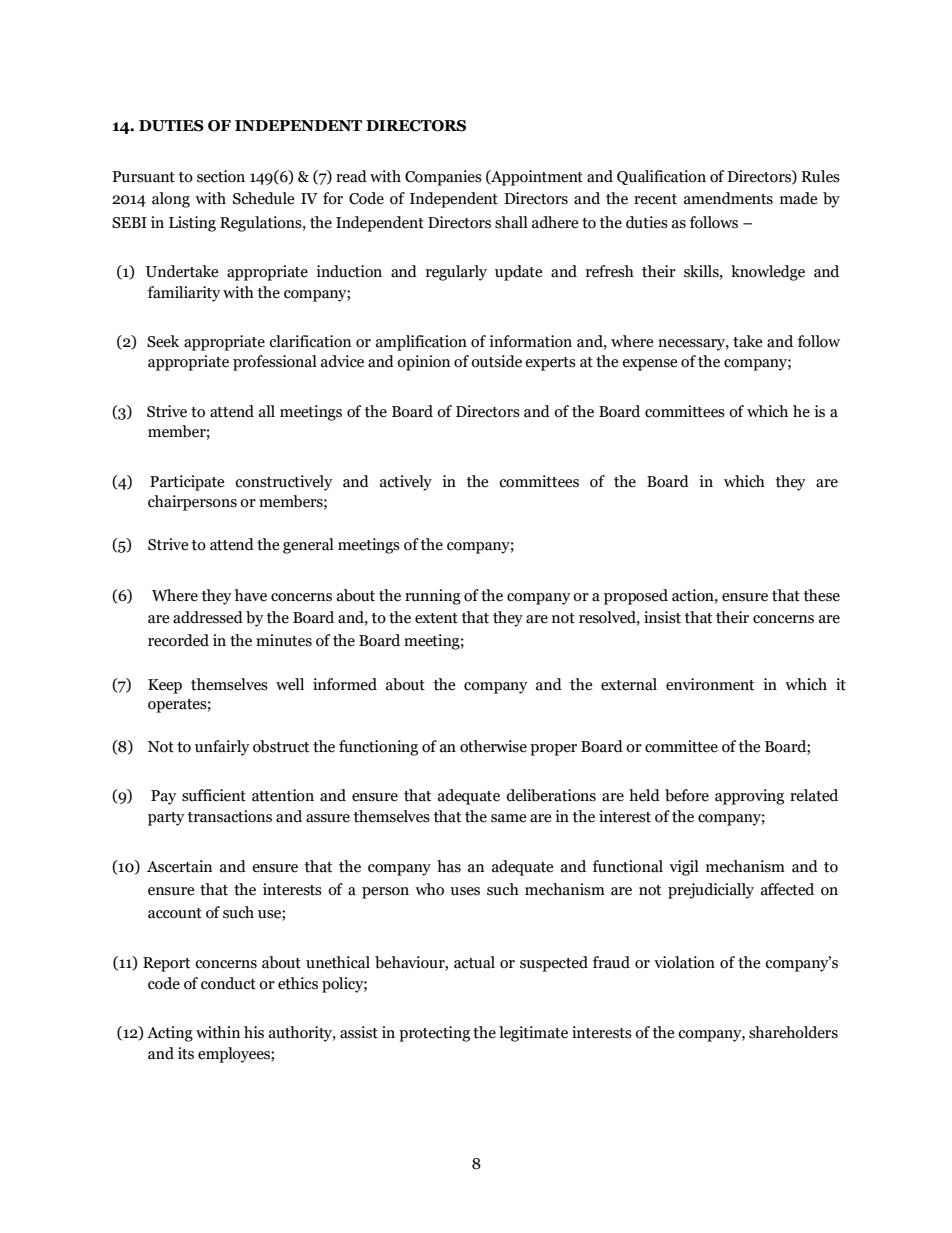 The width and height of the screenshot is (952, 1233). What do you see at coordinates (511, 222) in the screenshot?
I see `shall` at bounding box center [511, 222].
